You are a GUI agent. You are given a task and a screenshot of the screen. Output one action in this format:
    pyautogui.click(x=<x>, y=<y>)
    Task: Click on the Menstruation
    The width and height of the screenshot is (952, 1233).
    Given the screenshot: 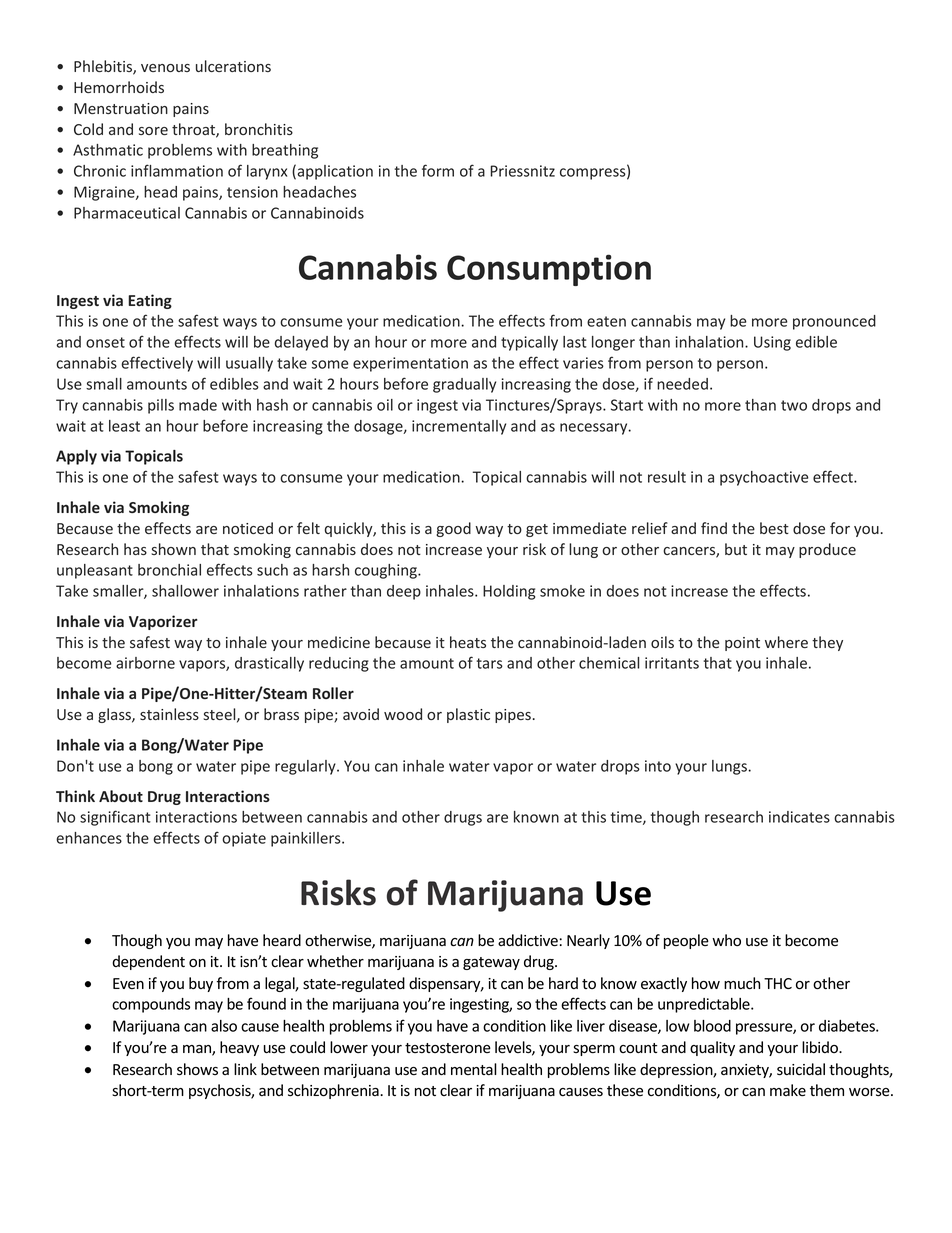 What is the action you would take?
    pyautogui.click(x=121, y=108)
